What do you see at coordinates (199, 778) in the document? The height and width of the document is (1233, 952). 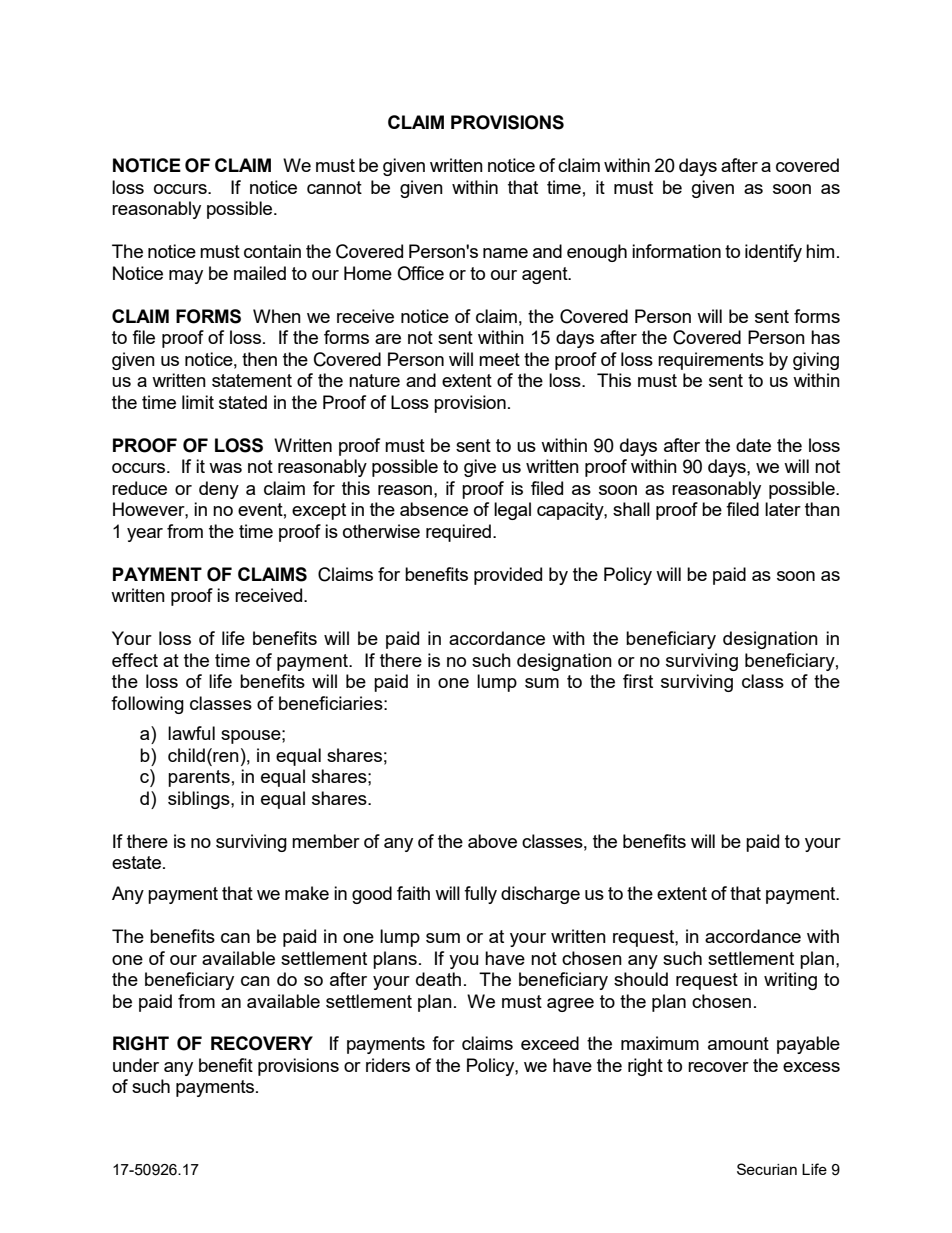 I see `parents` at bounding box center [199, 778].
